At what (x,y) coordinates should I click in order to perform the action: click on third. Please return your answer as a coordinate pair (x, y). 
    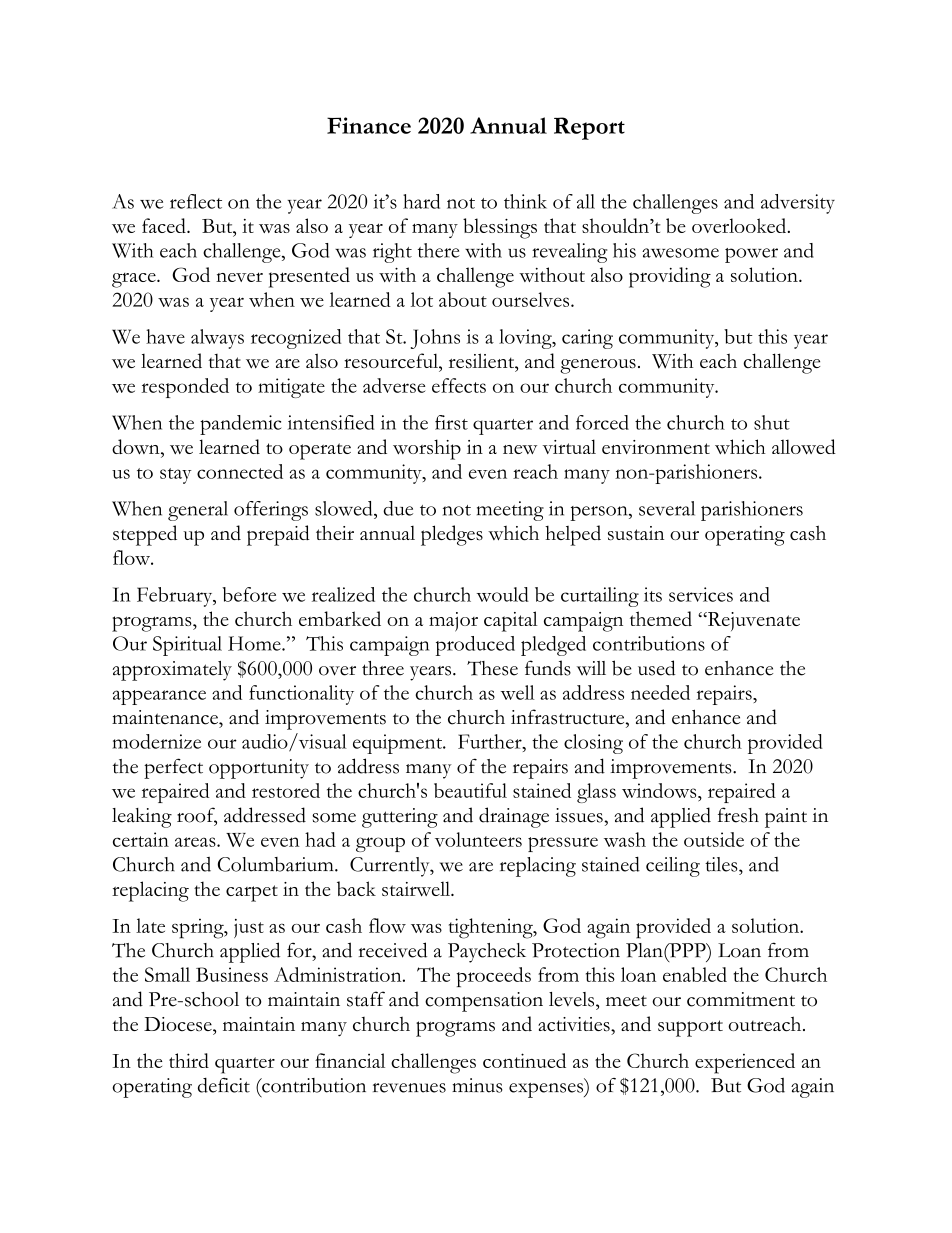
    Looking at the image, I should click on (189, 1060).
